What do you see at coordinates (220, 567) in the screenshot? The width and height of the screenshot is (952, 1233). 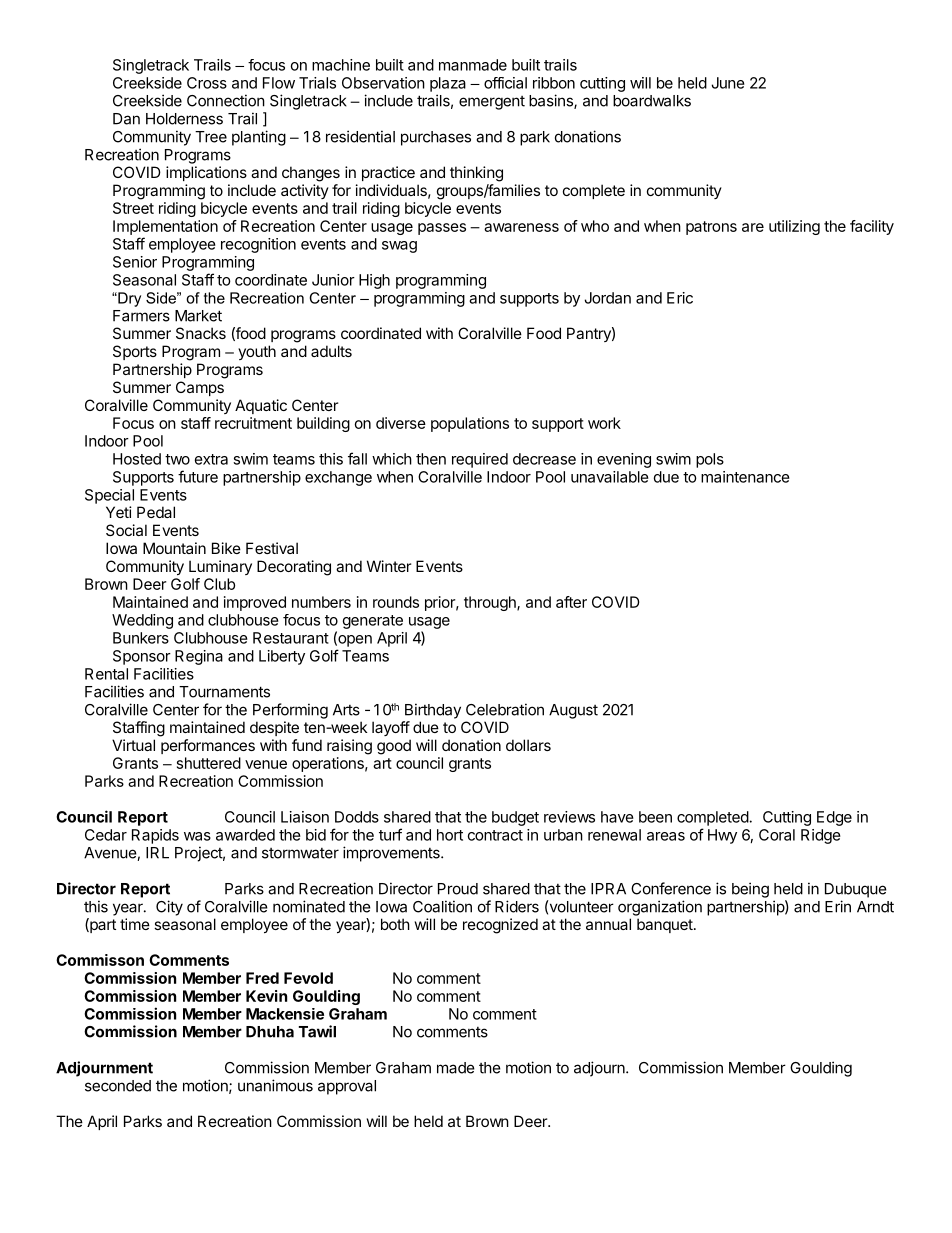 I see `Luminary` at bounding box center [220, 567].
